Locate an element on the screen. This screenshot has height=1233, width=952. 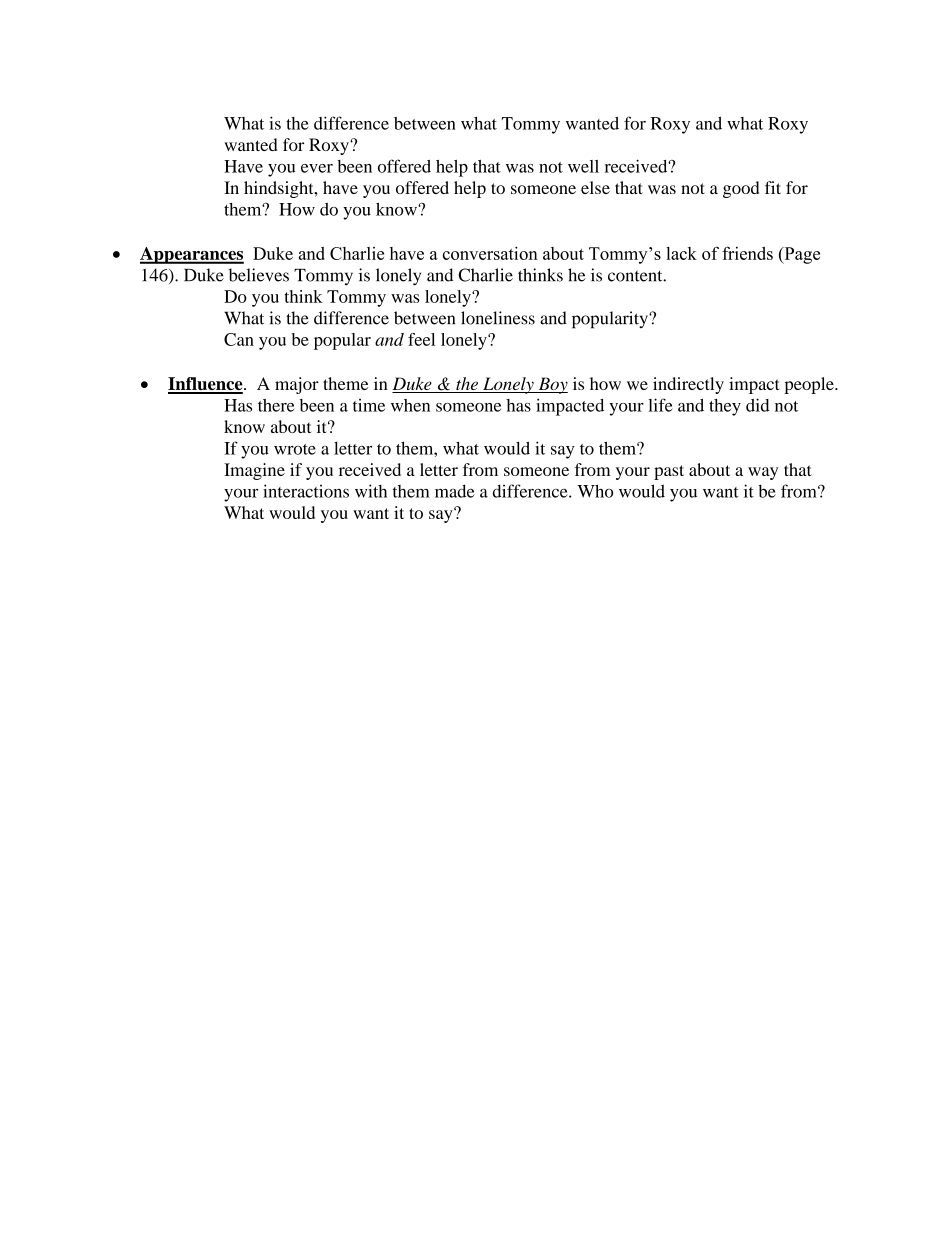
well is located at coordinates (583, 166).
